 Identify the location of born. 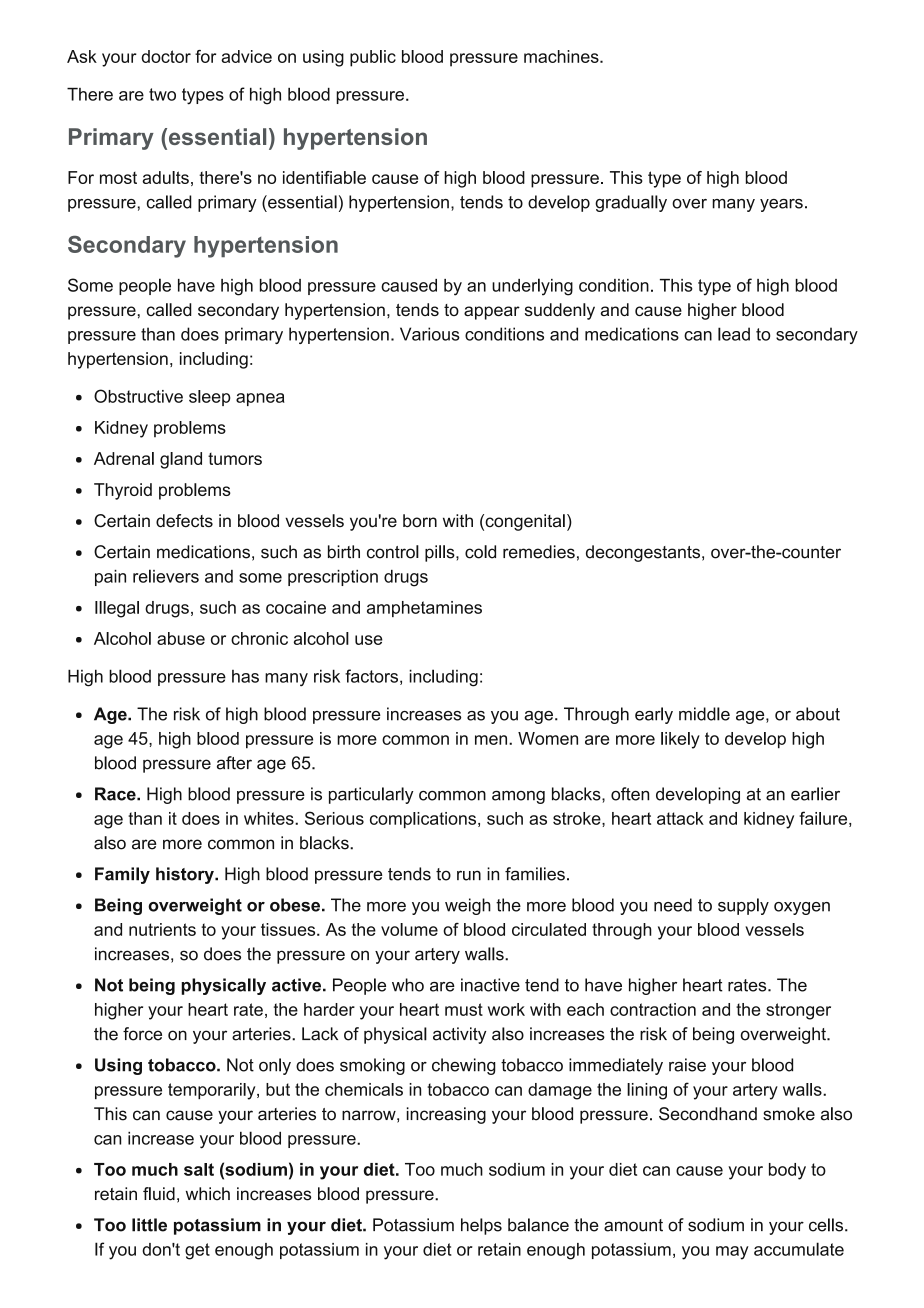
(420, 520).
